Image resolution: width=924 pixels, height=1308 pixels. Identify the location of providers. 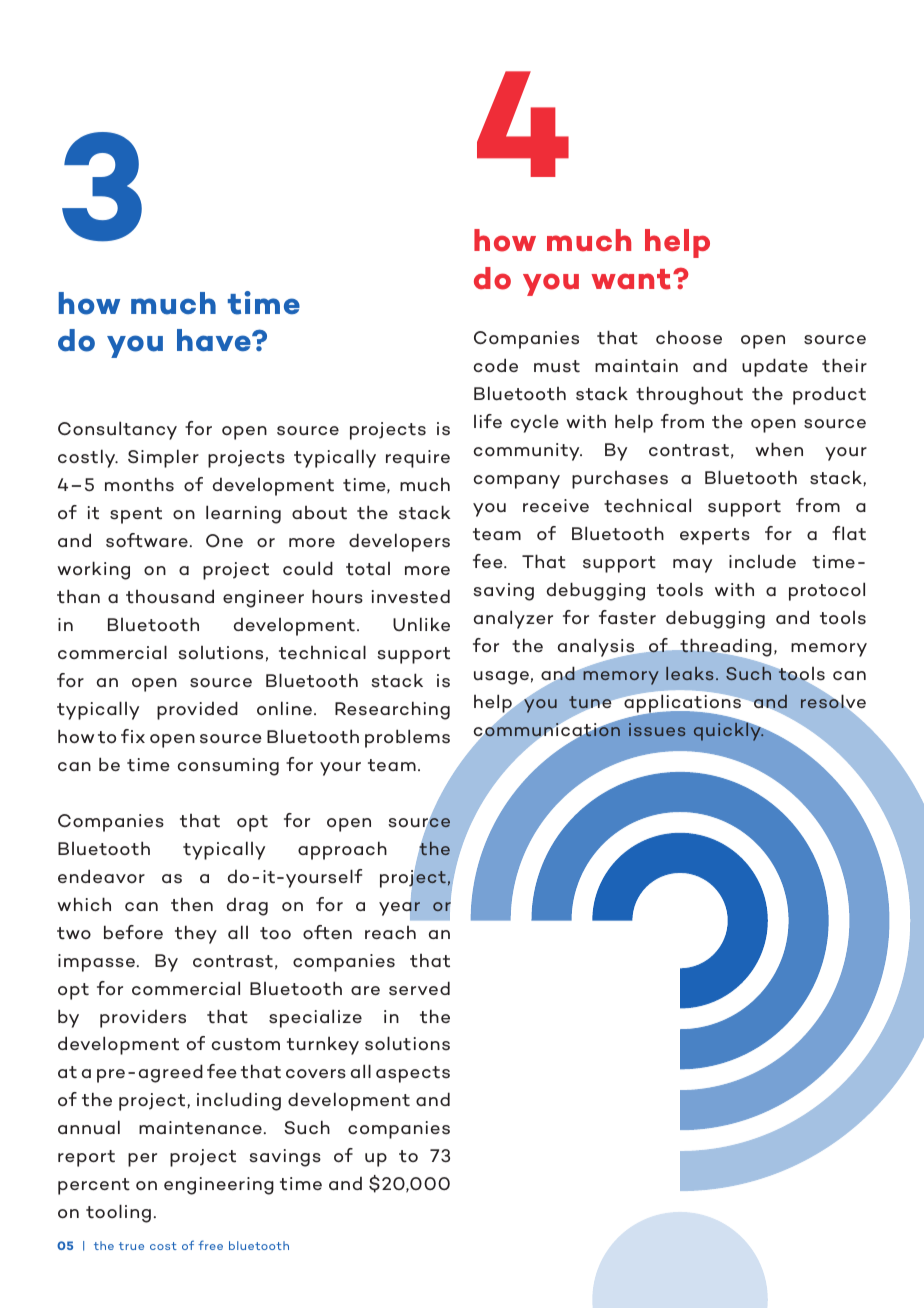
(143, 1019).
